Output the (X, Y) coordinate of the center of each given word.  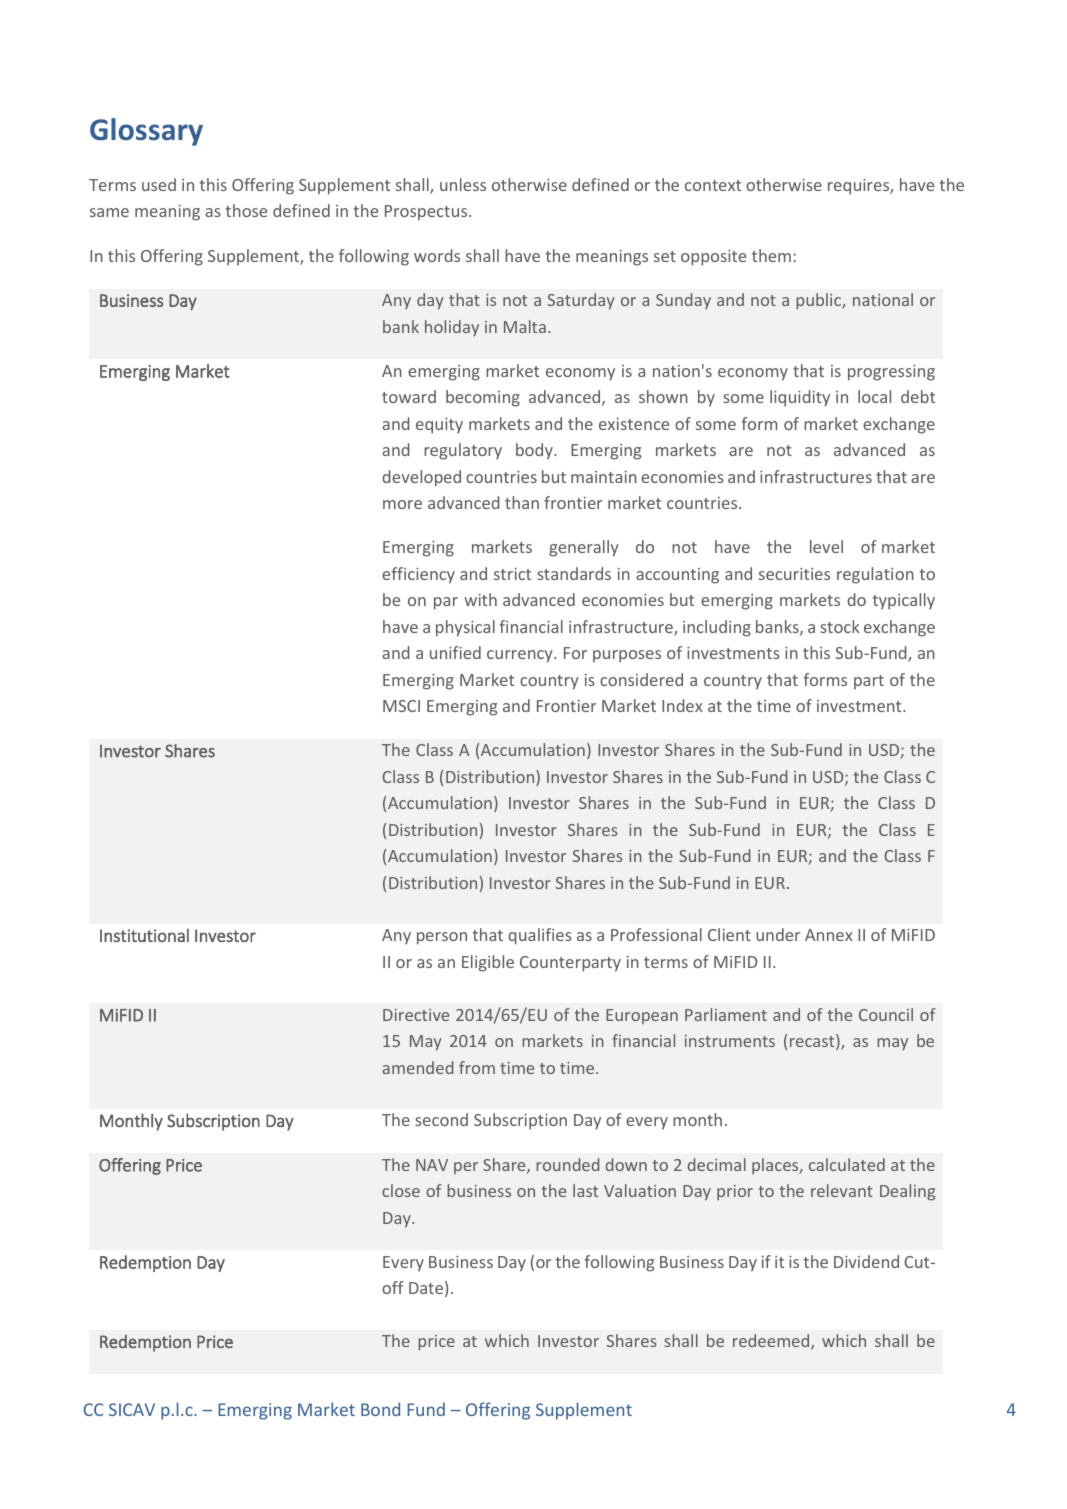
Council (886, 1014)
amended (417, 1067)
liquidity (800, 398)
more (402, 504)
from (477, 1067)
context (713, 185)
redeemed (772, 1342)
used (159, 184)
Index (682, 705)
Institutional (144, 935)
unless (463, 184)
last (585, 1190)
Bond (380, 1409)
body (535, 451)
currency (521, 656)
